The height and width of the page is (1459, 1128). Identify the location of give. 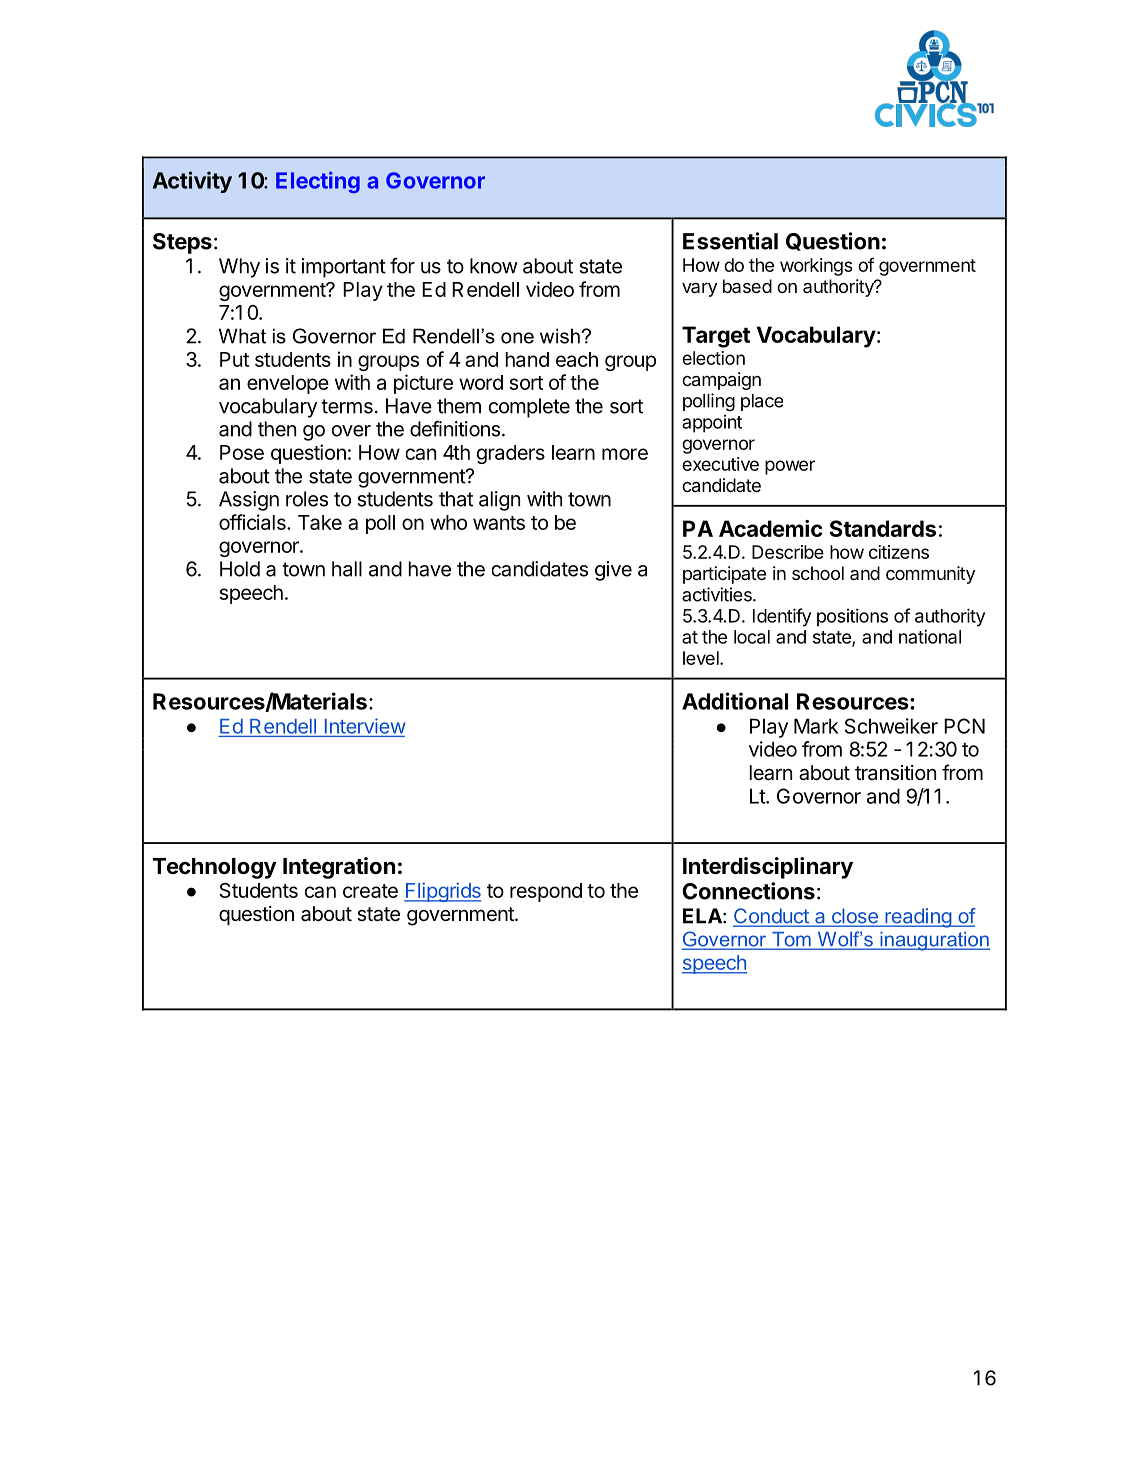
(613, 571).
